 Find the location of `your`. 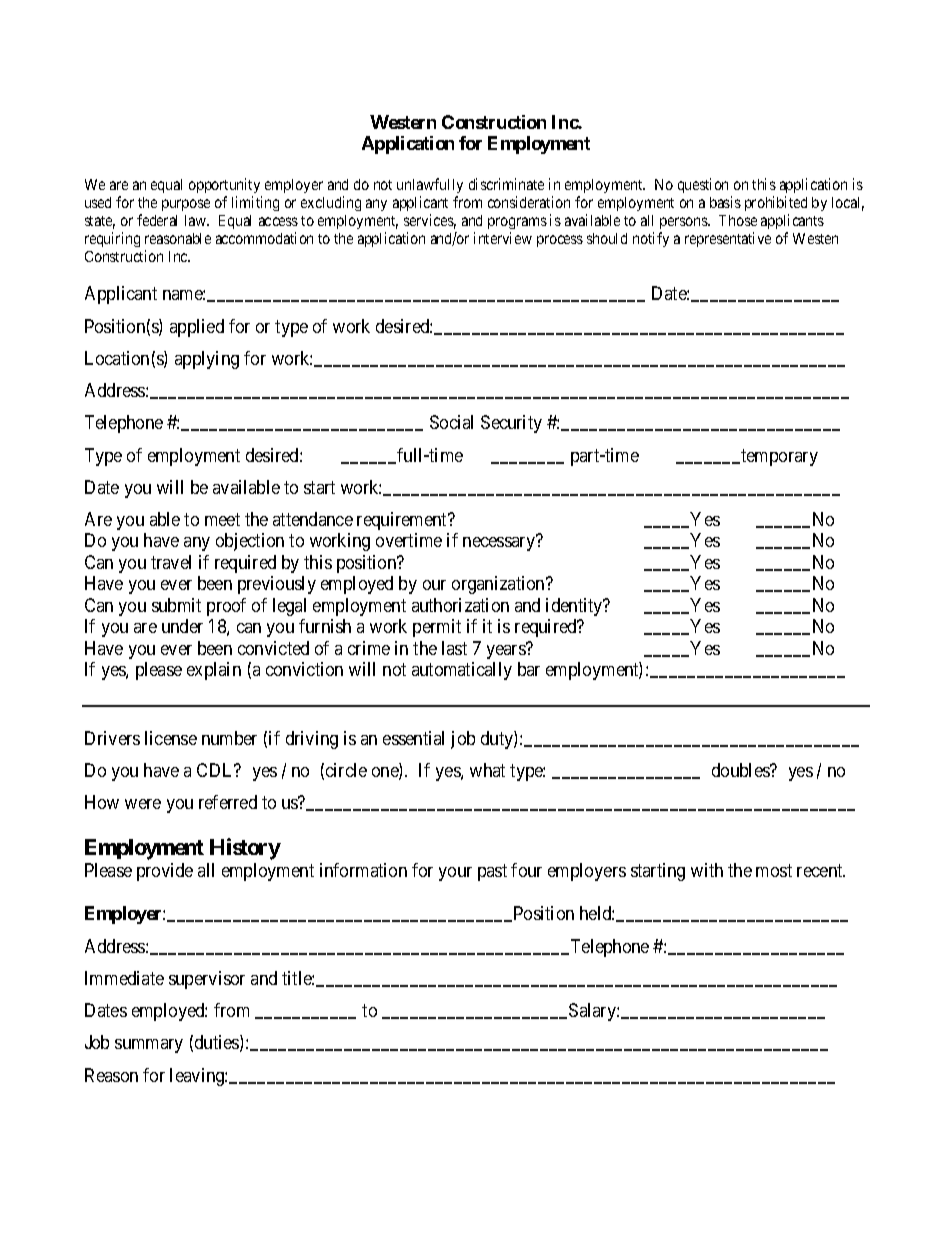

your is located at coordinates (455, 874).
